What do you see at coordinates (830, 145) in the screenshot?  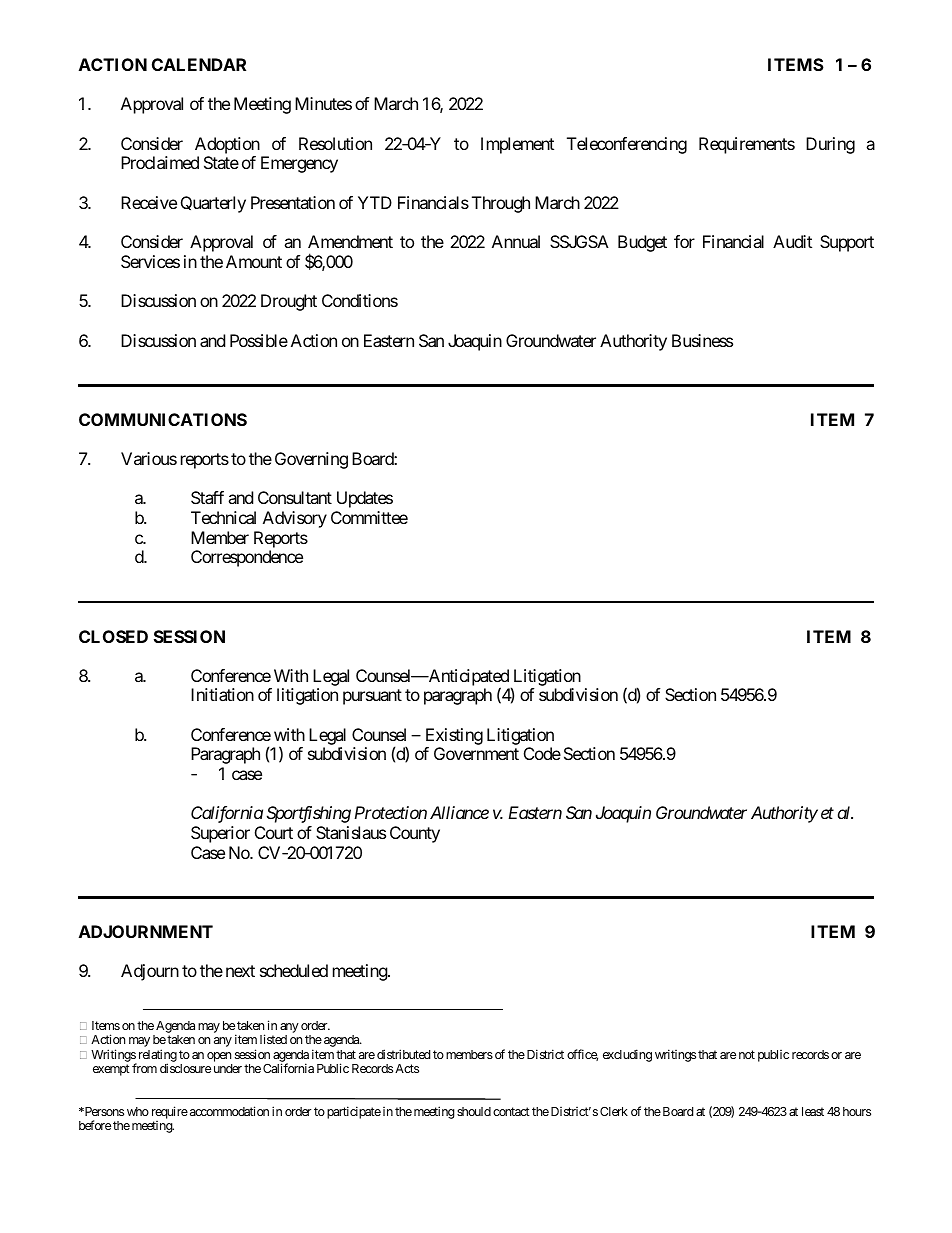 I see `During` at bounding box center [830, 145].
